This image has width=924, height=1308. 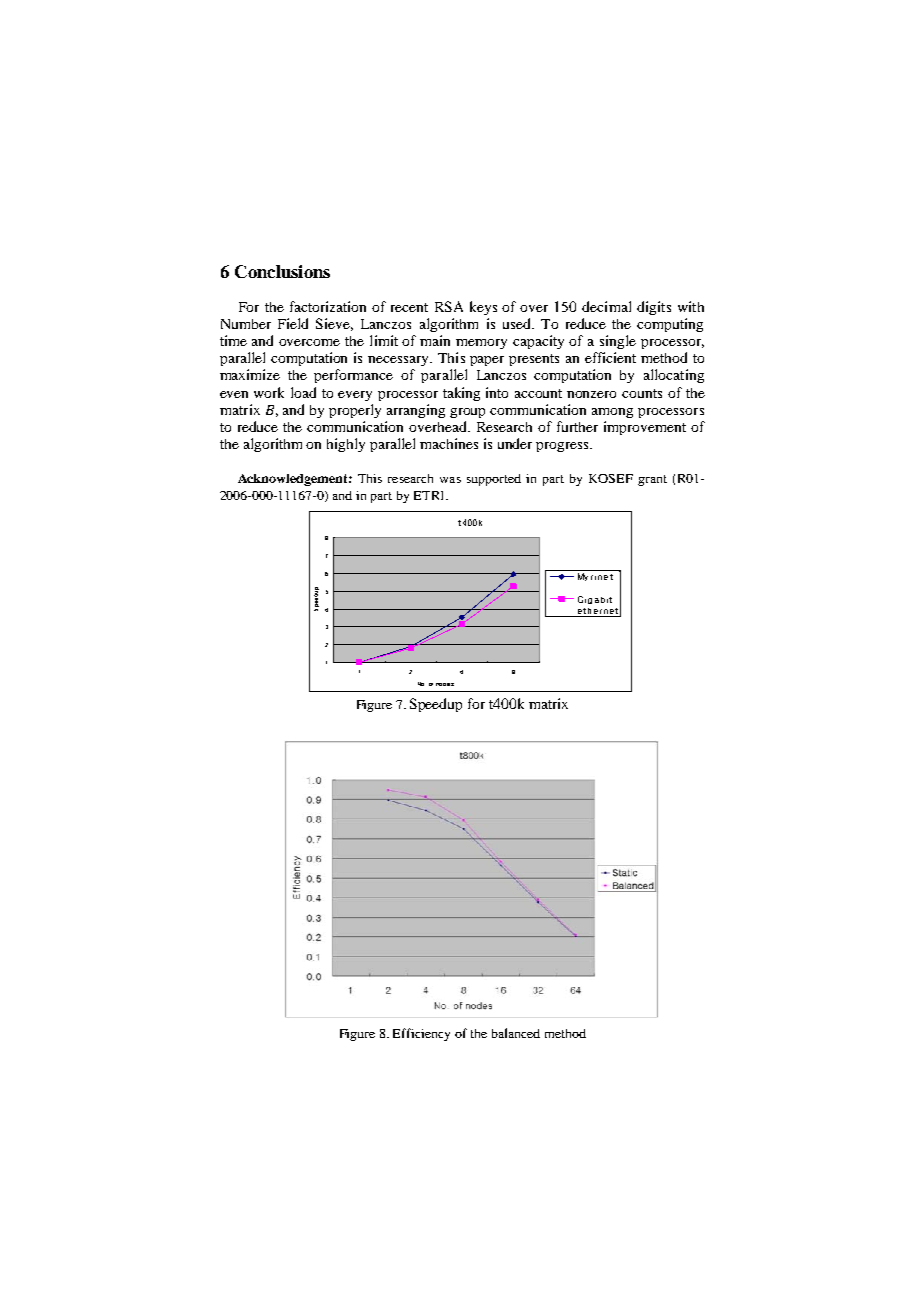 What do you see at coordinates (449, 306) in the image?
I see `RSA` at bounding box center [449, 306].
